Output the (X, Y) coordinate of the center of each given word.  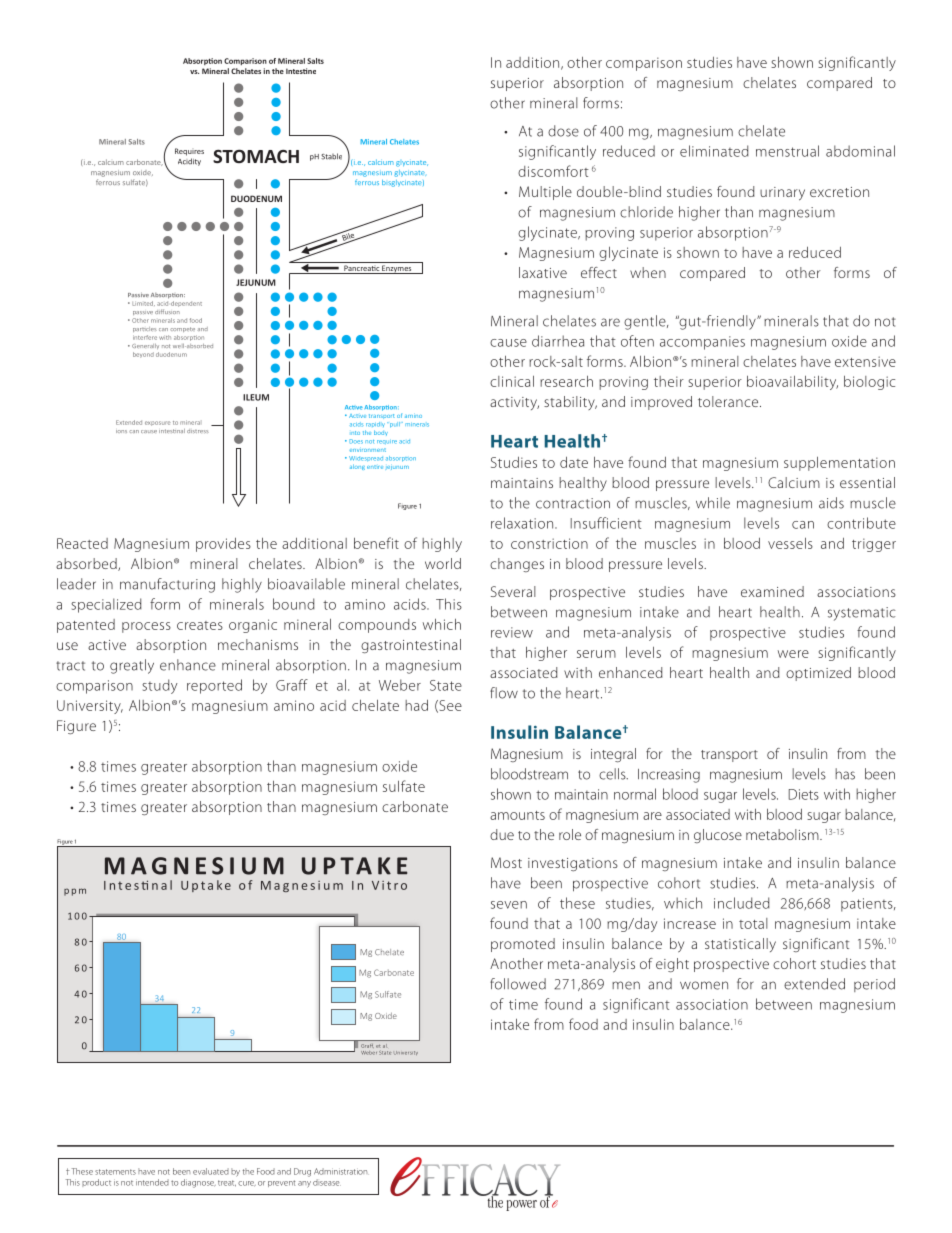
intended (152, 1182)
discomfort (553, 171)
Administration (340, 1171)
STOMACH (256, 156)
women (704, 985)
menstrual (787, 151)
